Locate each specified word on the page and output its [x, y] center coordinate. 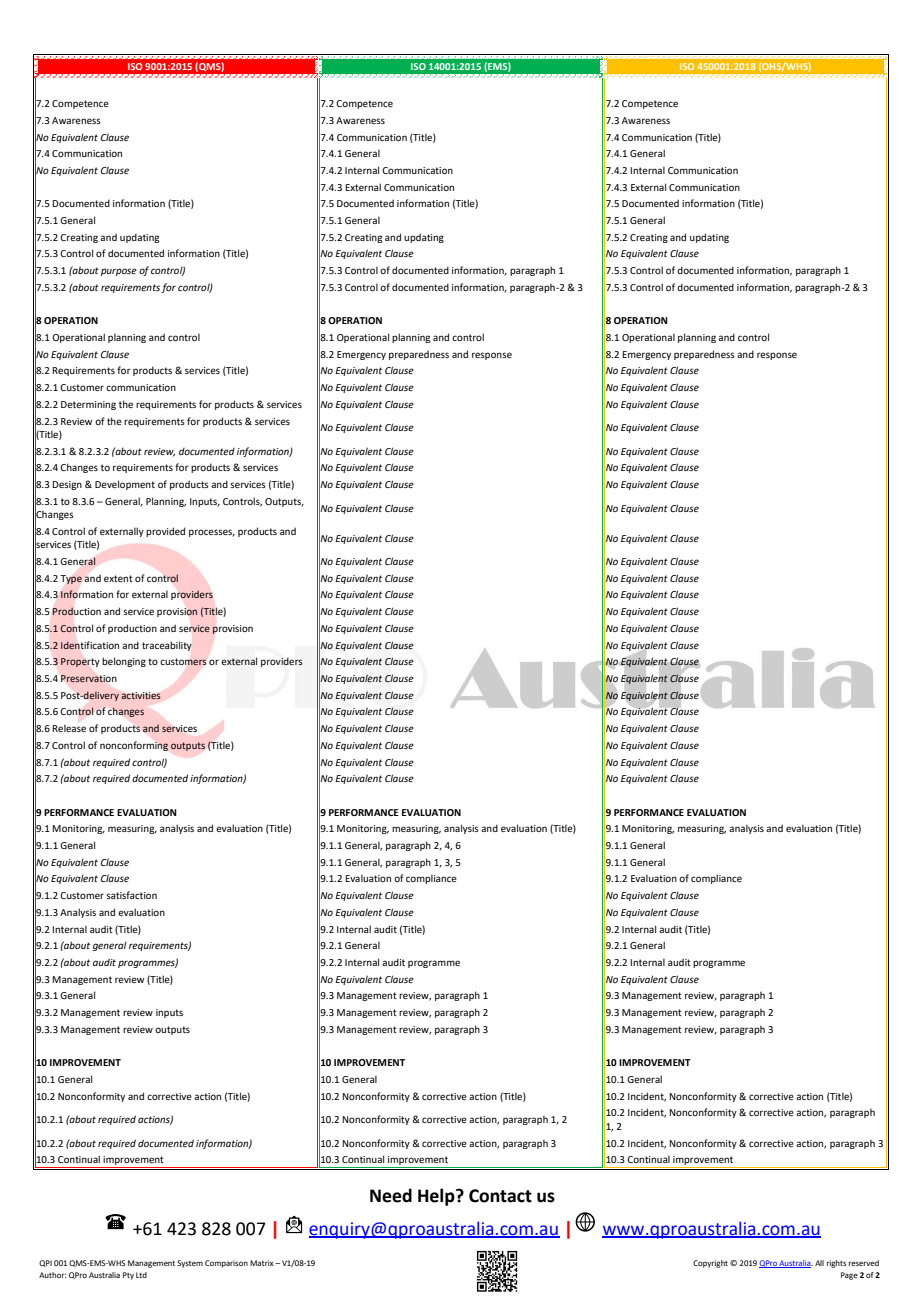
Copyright [710, 1264]
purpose [119, 272]
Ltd [141, 1275]
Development [125, 485]
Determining [88, 405]
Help [437, 1197]
